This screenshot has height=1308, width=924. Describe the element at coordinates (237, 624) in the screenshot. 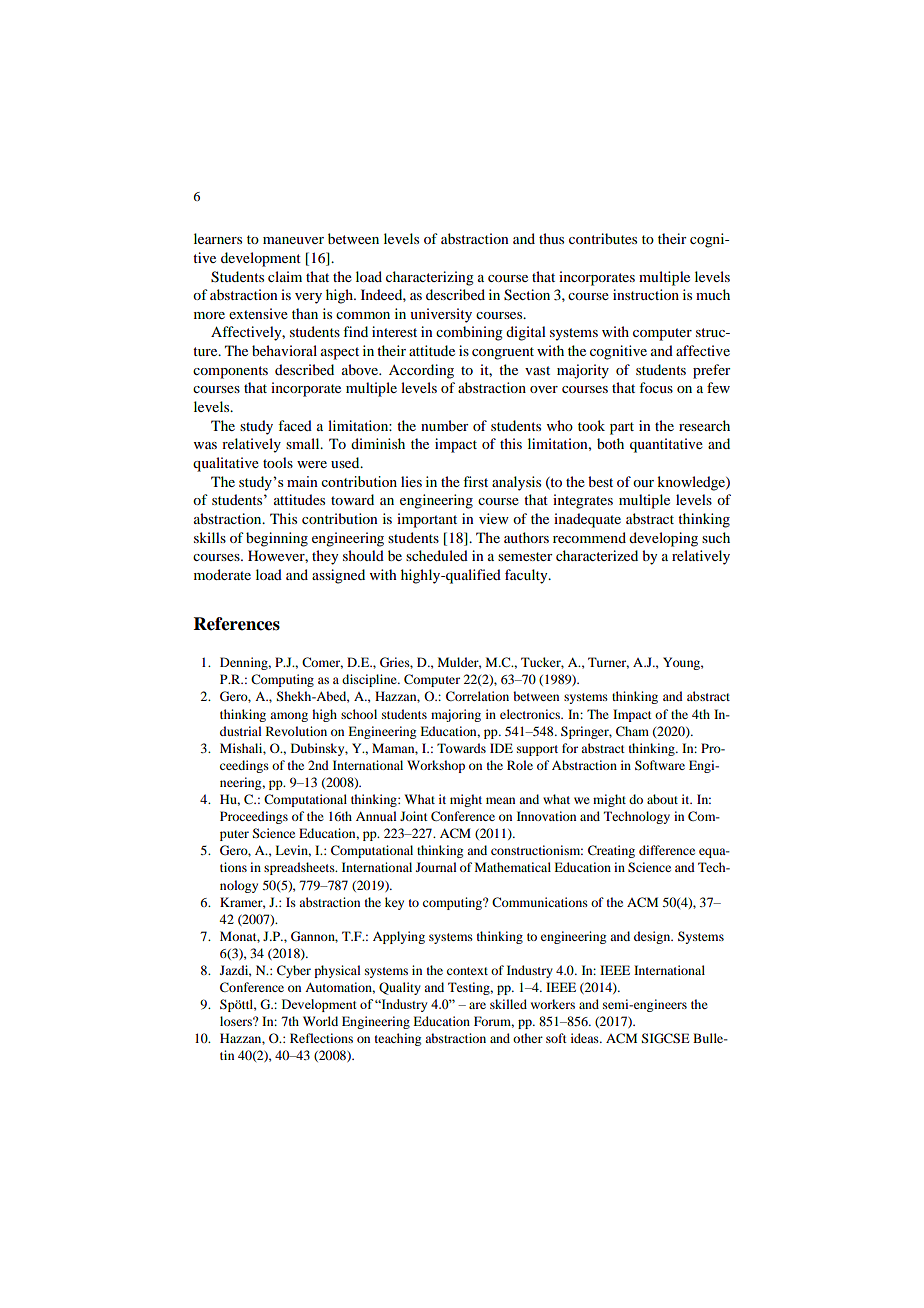

I see `References` at that location.
